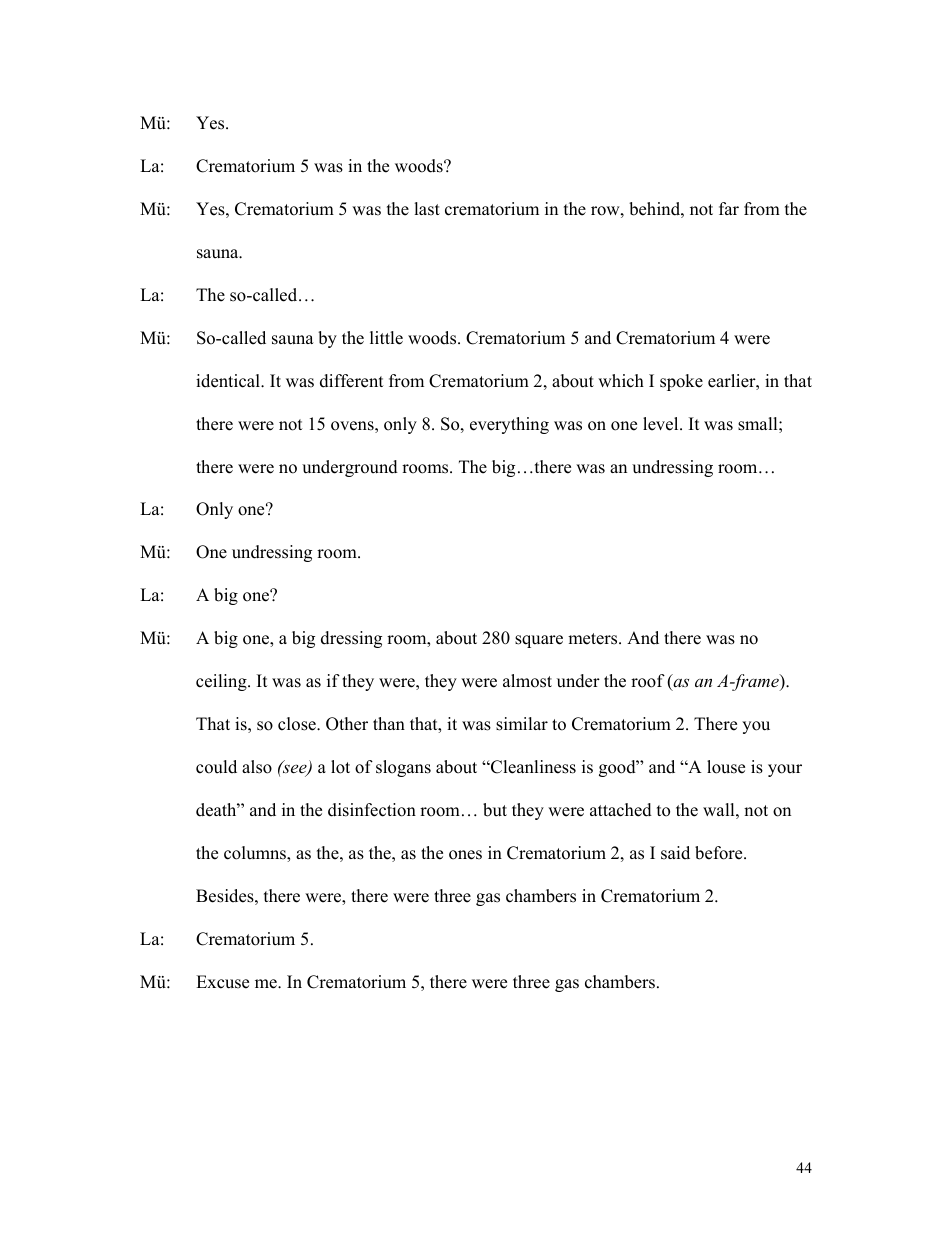 Image resolution: width=952 pixels, height=1233 pixels. What do you see at coordinates (729, 208) in the page?
I see `far` at bounding box center [729, 208].
